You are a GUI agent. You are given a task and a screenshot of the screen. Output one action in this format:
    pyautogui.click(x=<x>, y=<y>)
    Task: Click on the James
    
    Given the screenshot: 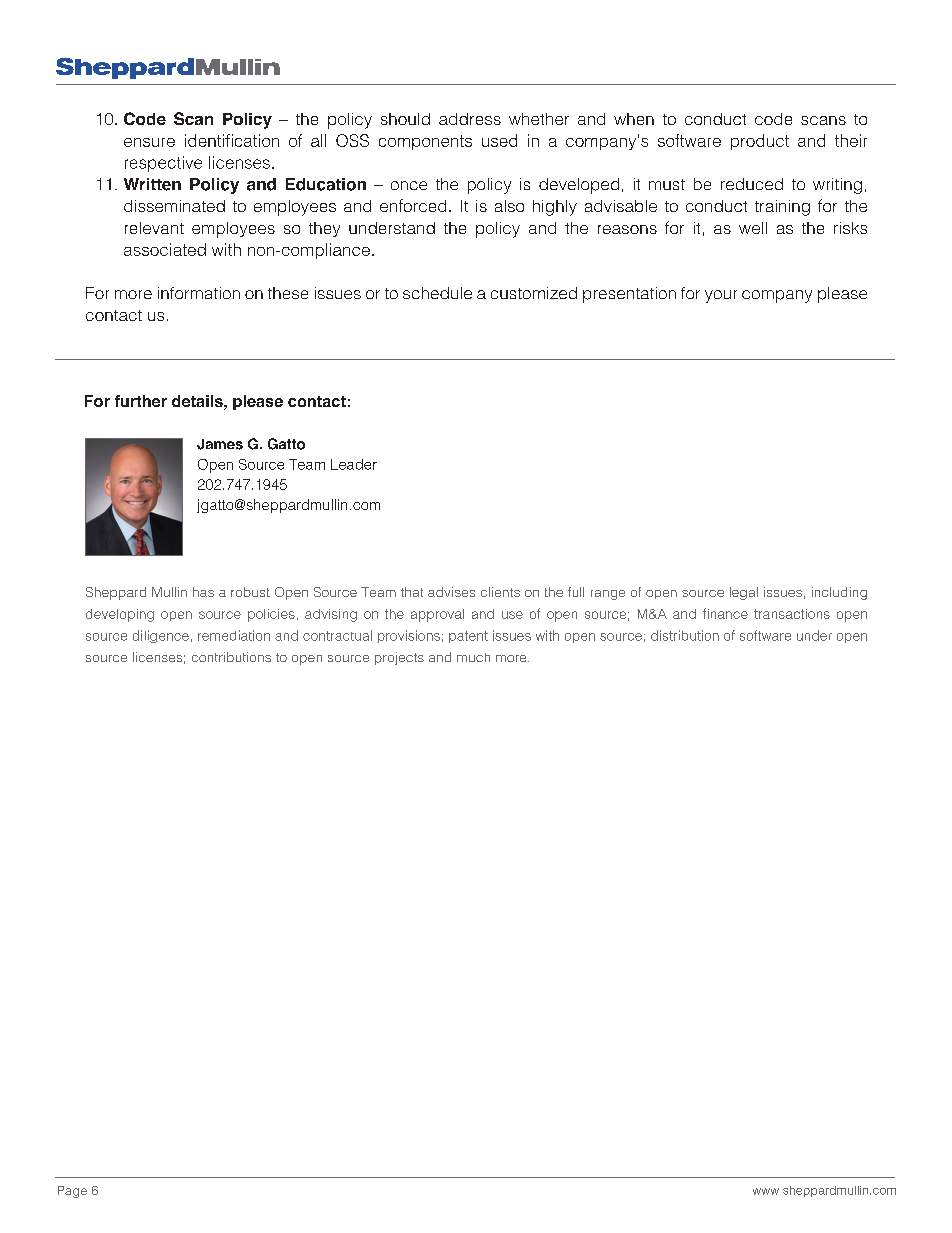 What is the action you would take?
    pyautogui.click(x=220, y=444)
